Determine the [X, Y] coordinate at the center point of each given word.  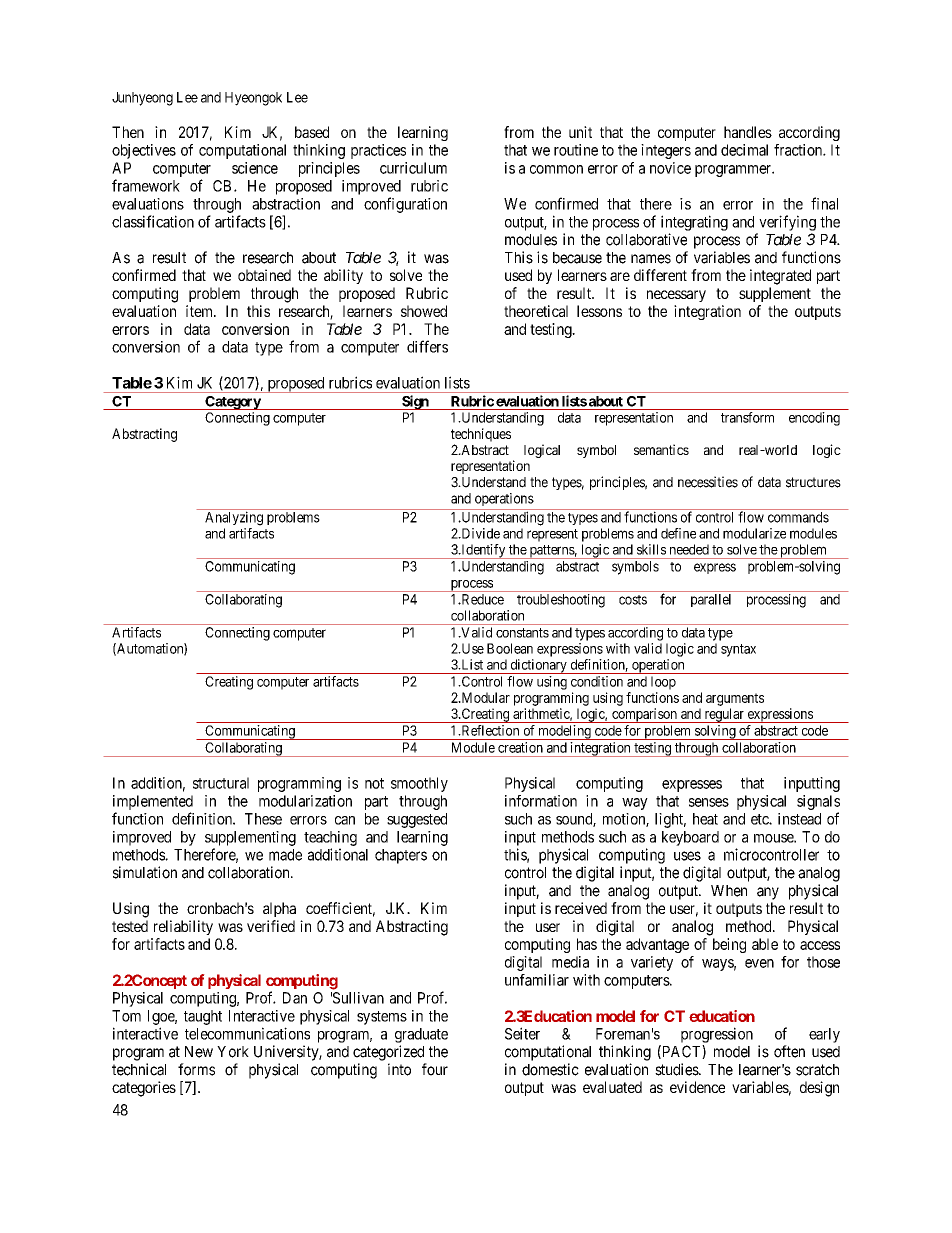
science [255, 168]
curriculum [413, 168]
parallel [711, 600]
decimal [744, 150]
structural [221, 783]
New [199, 1052]
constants [522, 633]
